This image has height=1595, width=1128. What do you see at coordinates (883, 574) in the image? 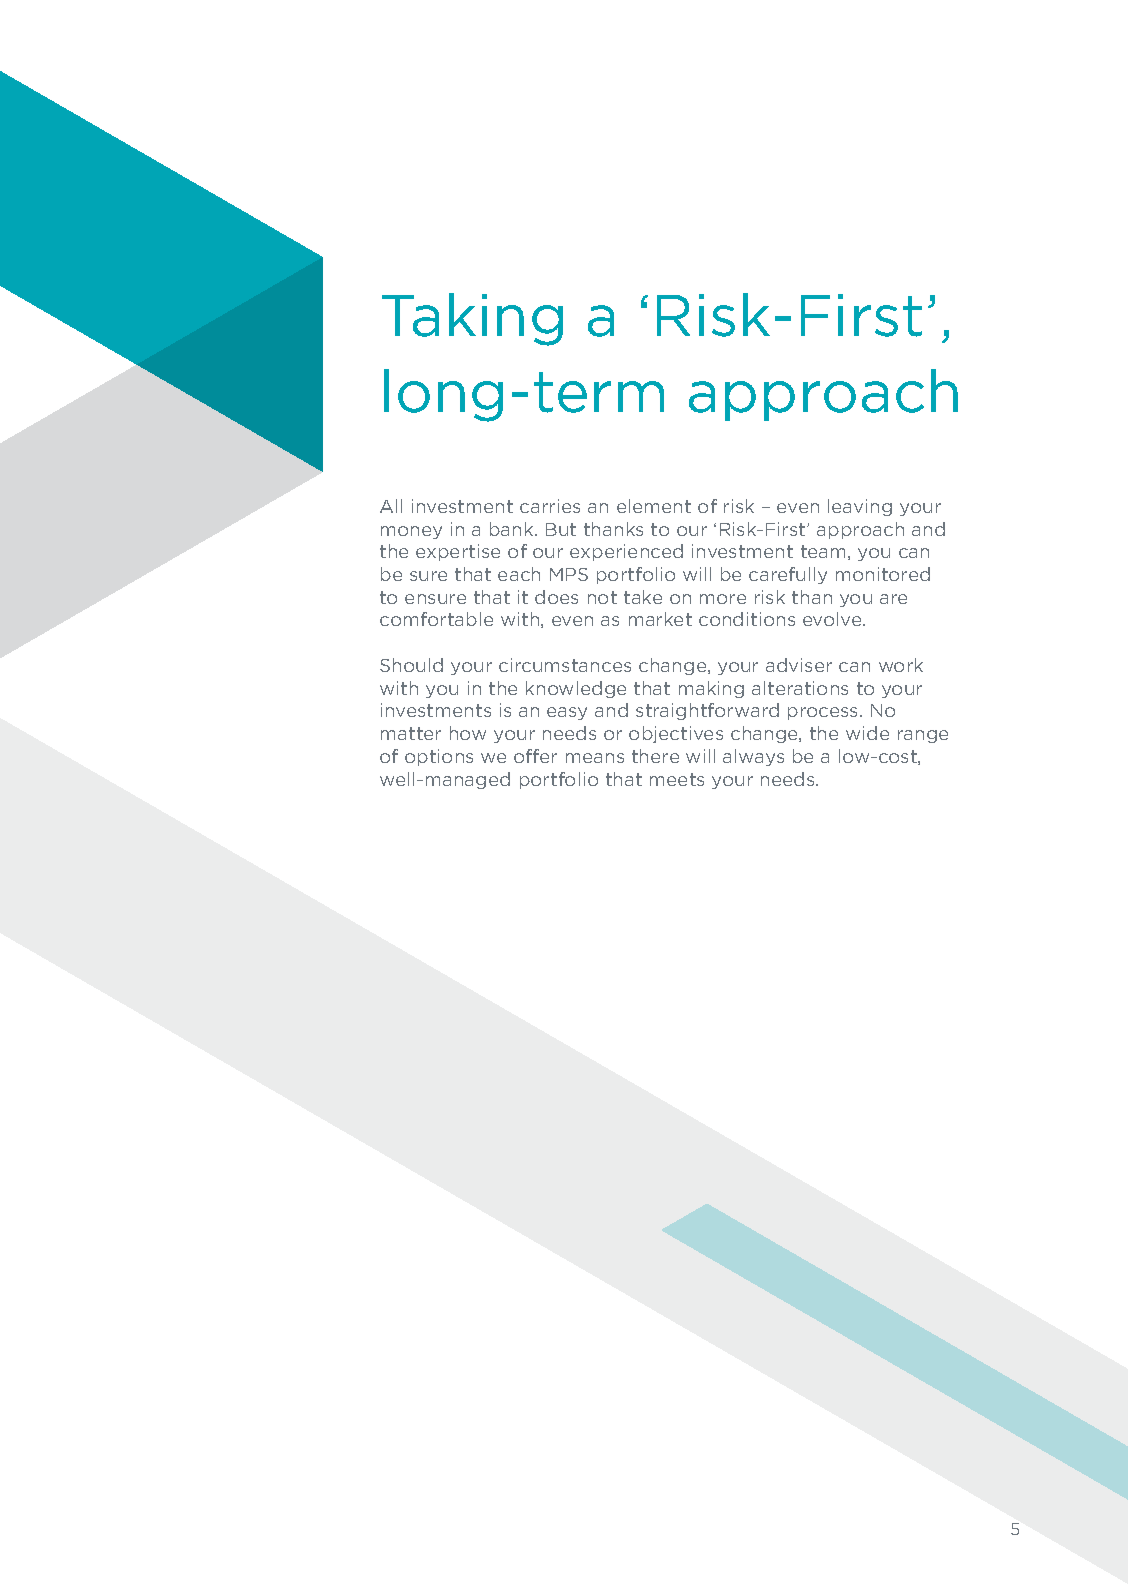
I see `monitored` at bounding box center [883, 574].
